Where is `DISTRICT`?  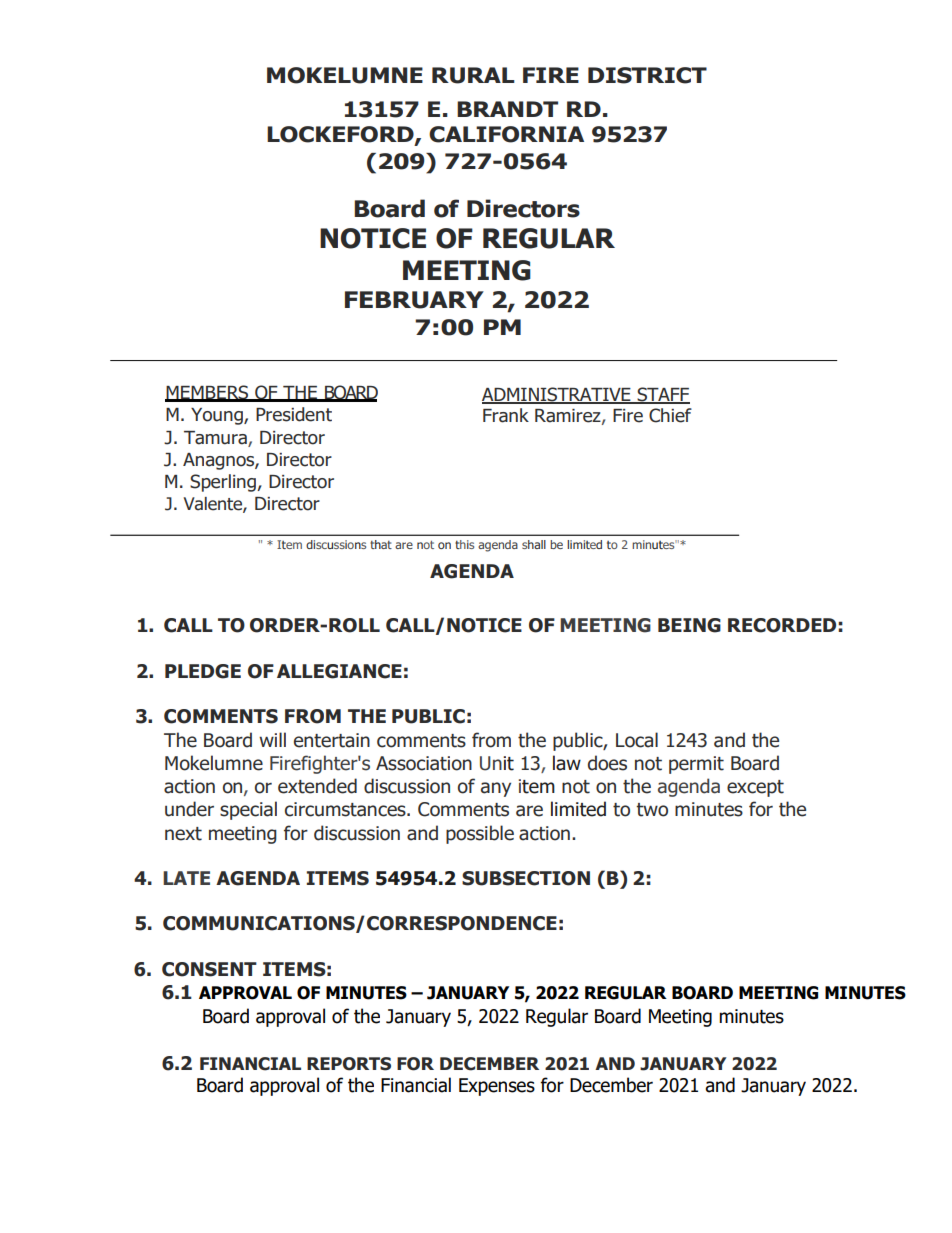 DISTRICT is located at coordinates (647, 75).
